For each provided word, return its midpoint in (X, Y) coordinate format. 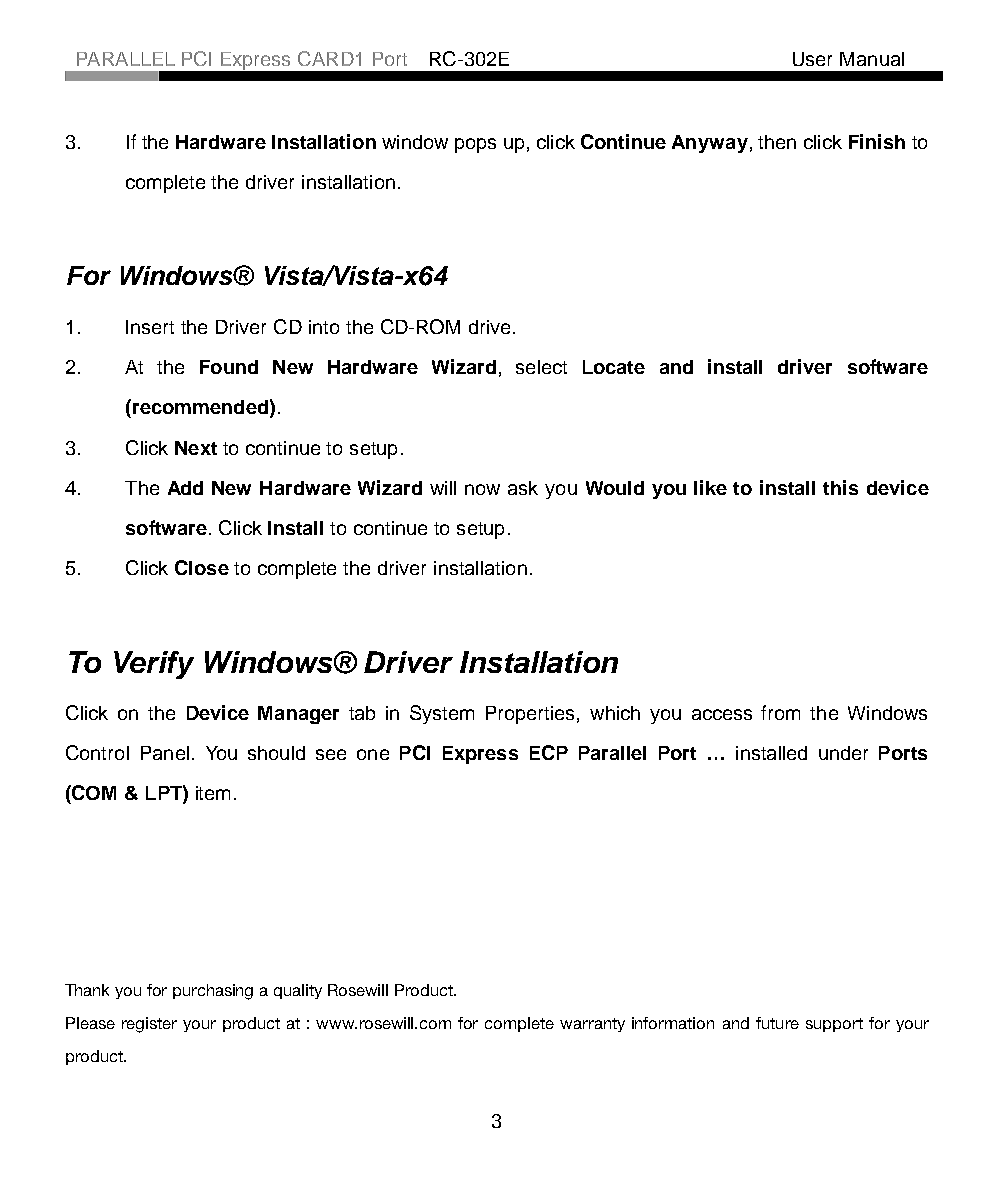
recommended (200, 407)
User (812, 59)
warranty (592, 1025)
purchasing (213, 992)
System (442, 714)
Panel (165, 753)
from (780, 712)
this (840, 487)
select (541, 367)
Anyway (710, 144)
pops (475, 145)
